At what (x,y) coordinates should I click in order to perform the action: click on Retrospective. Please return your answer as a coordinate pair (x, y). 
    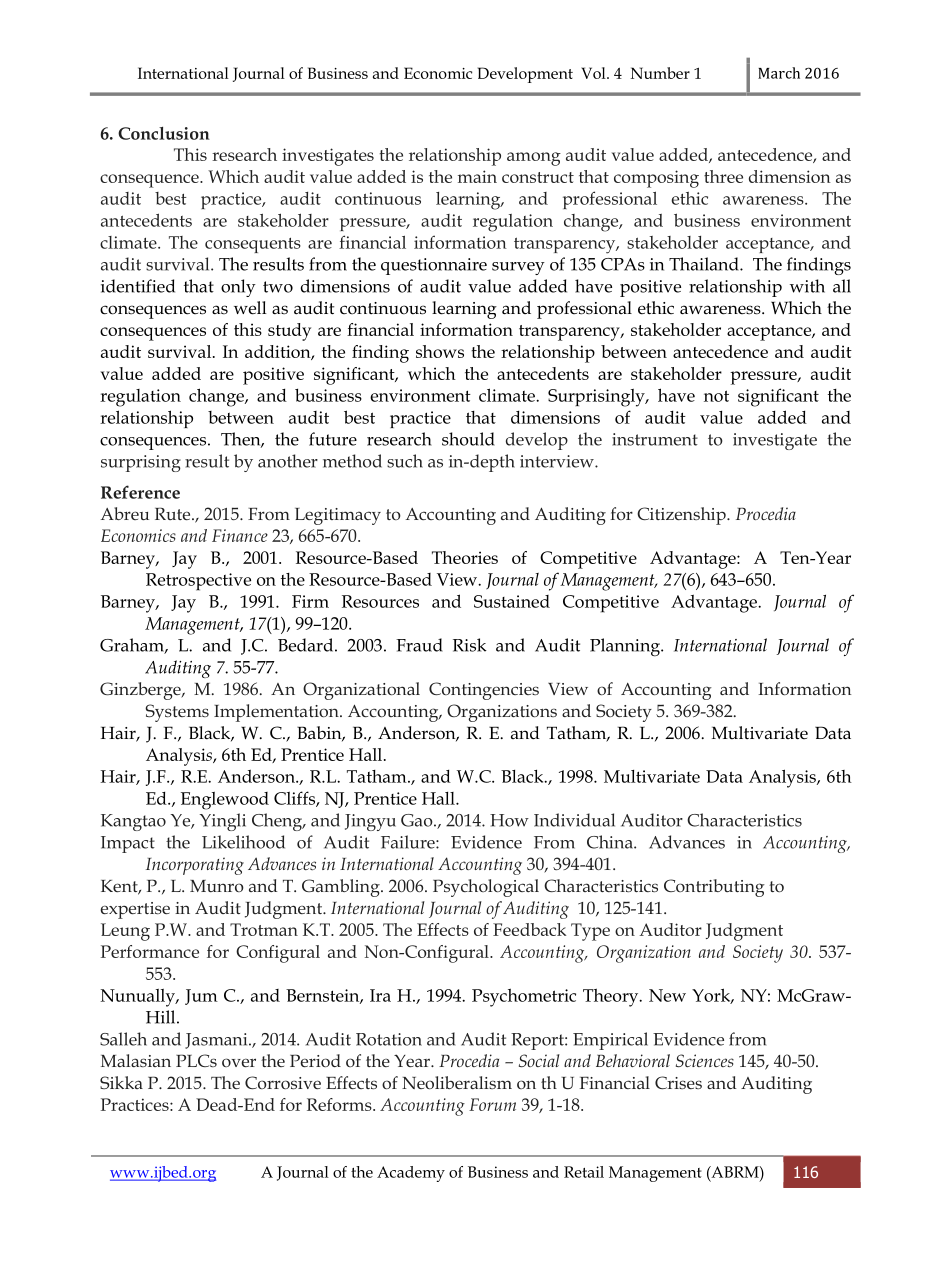
    Looking at the image, I should click on (198, 582).
